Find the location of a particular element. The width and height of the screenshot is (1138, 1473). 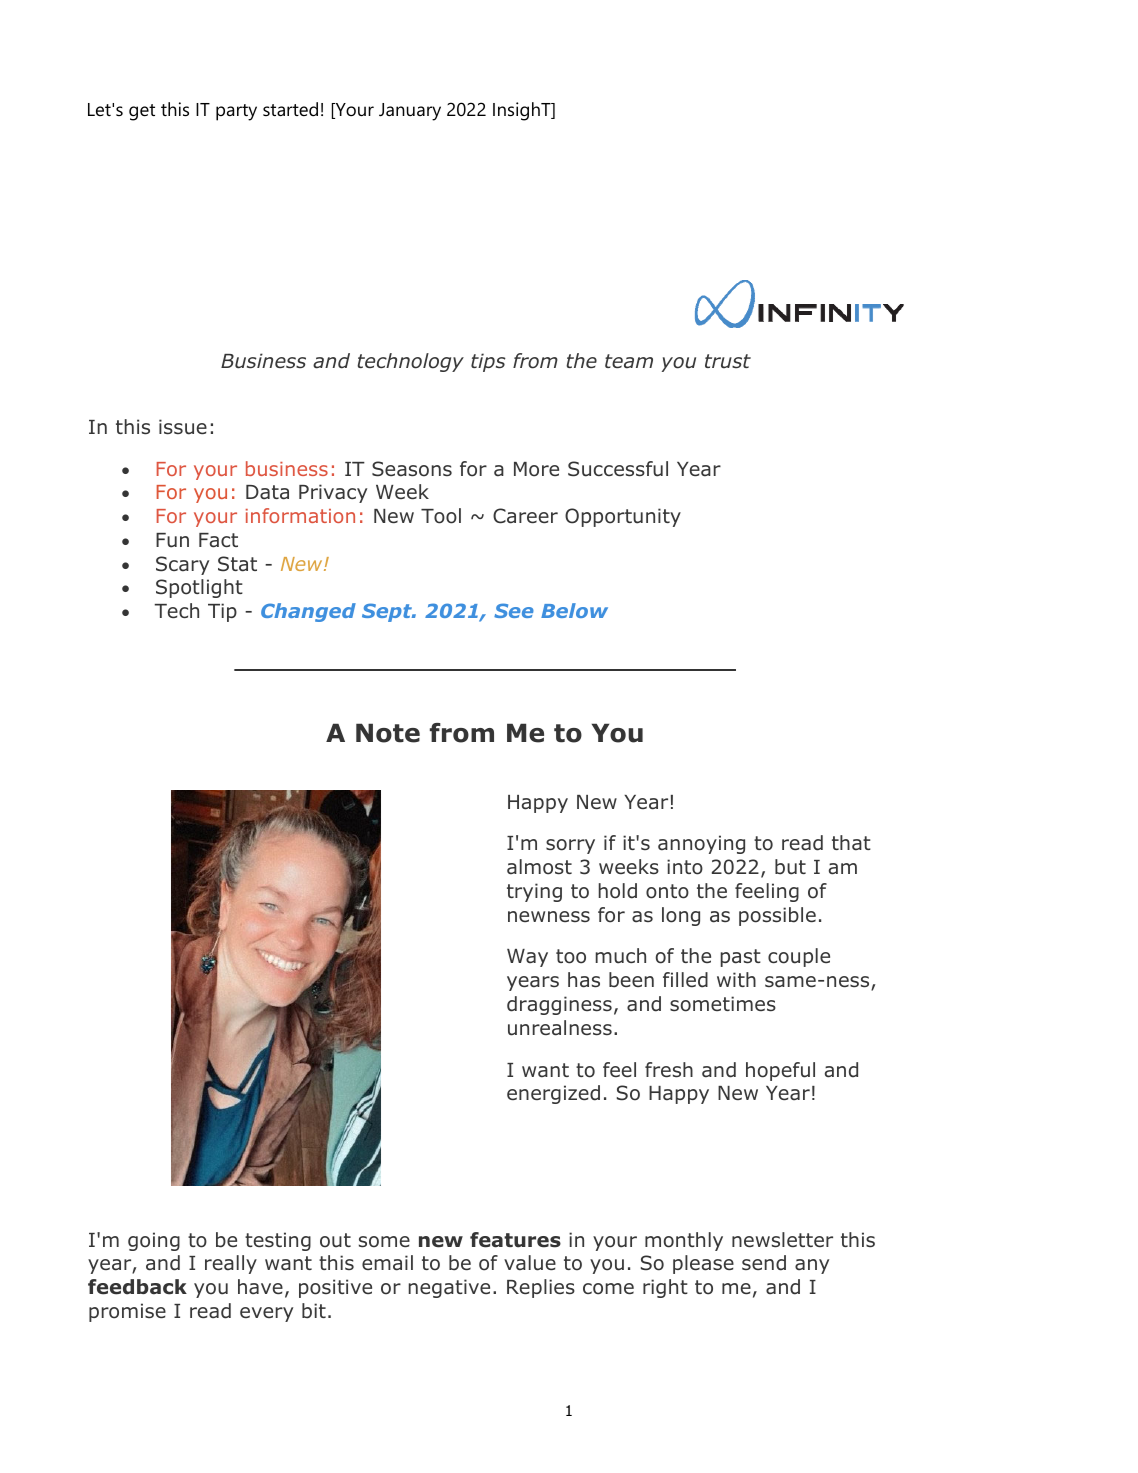

Note is located at coordinates (388, 733).
